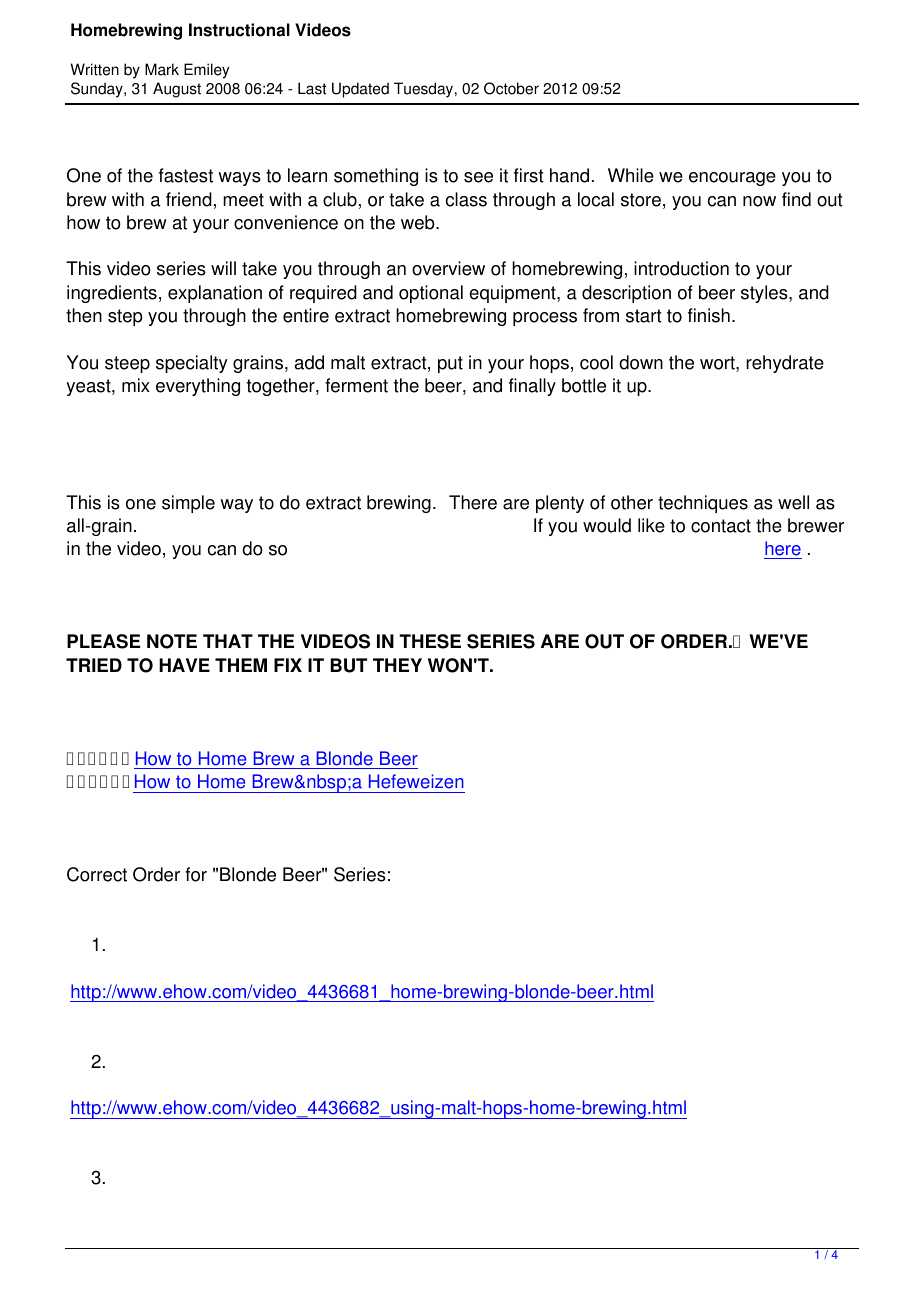 The image size is (924, 1308). Describe the element at coordinates (448, 268) in the document. I see `overview` at that location.
